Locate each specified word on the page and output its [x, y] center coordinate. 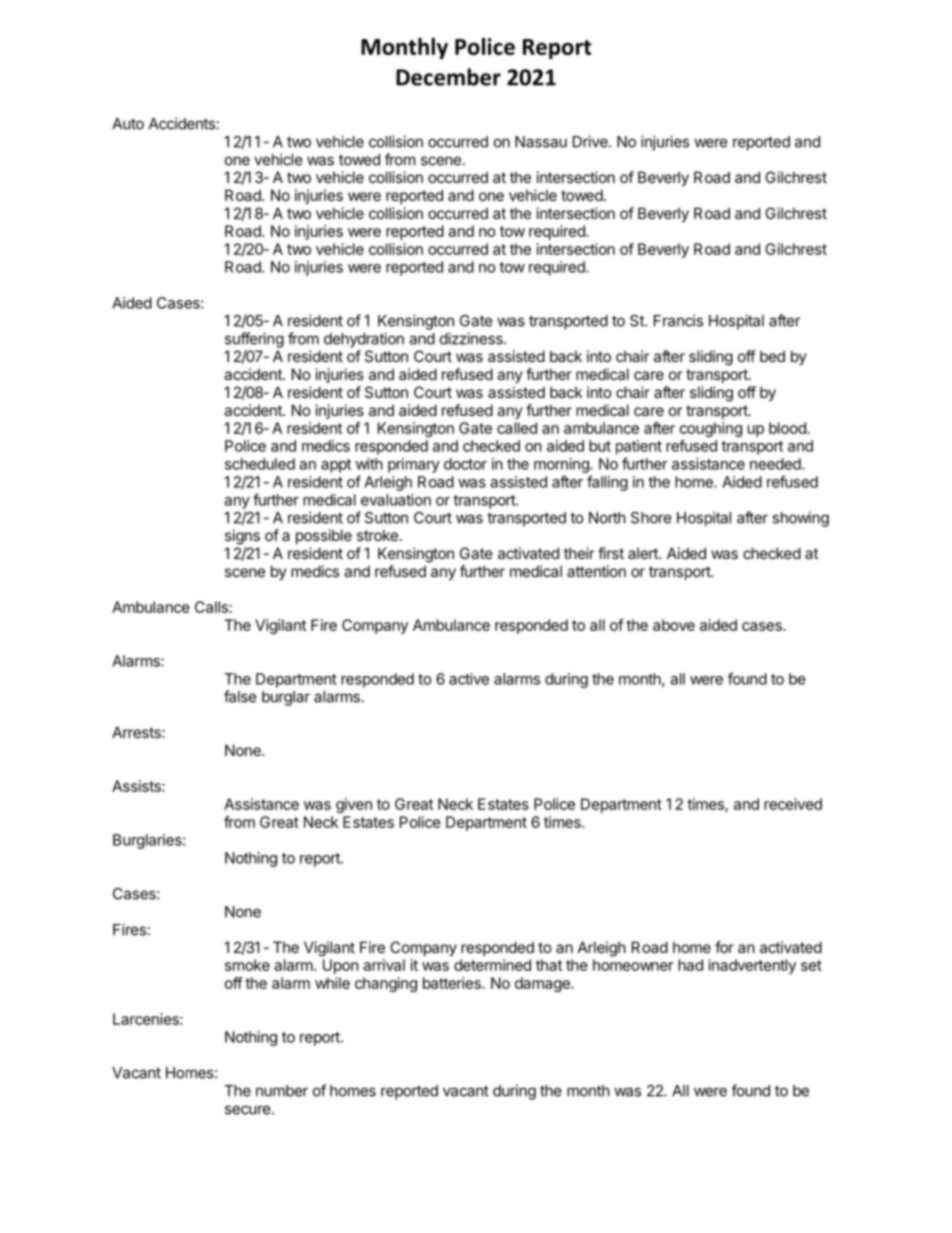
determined [492, 965]
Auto [128, 124]
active [469, 679]
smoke [247, 965]
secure [248, 1110]
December [448, 77]
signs [242, 537]
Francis [678, 320]
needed [776, 464]
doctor [465, 464]
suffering [254, 340]
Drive [591, 141]
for [724, 947]
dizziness [472, 338]
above [674, 625]
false [240, 696]
